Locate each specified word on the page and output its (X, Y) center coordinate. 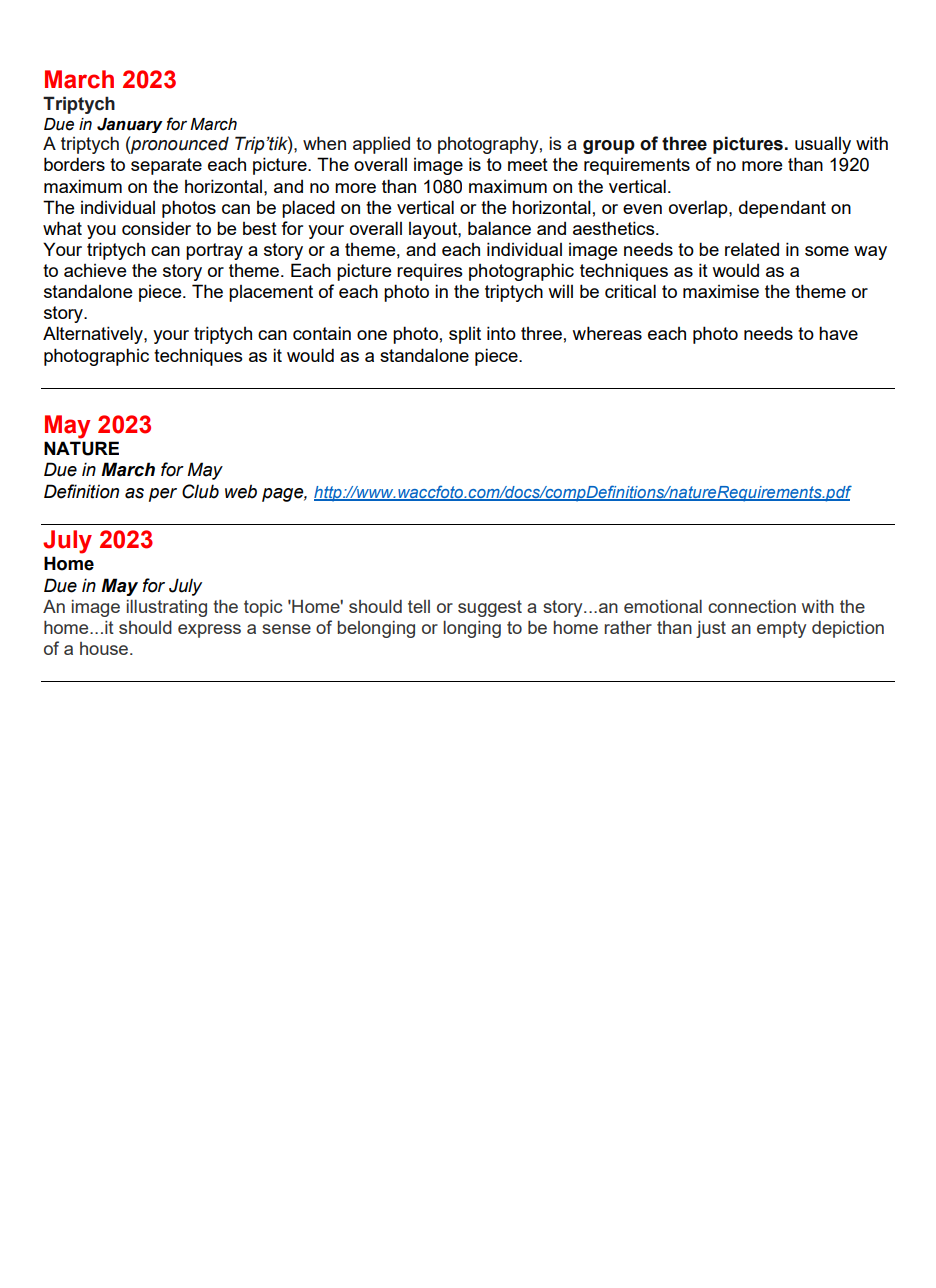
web (241, 491)
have (838, 333)
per (163, 495)
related (752, 249)
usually (823, 145)
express (209, 631)
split (465, 335)
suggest (490, 608)
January (130, 125)
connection (752, 606)
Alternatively (94, 335)
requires (430, 272)
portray (214, 251)
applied (381, 145)
